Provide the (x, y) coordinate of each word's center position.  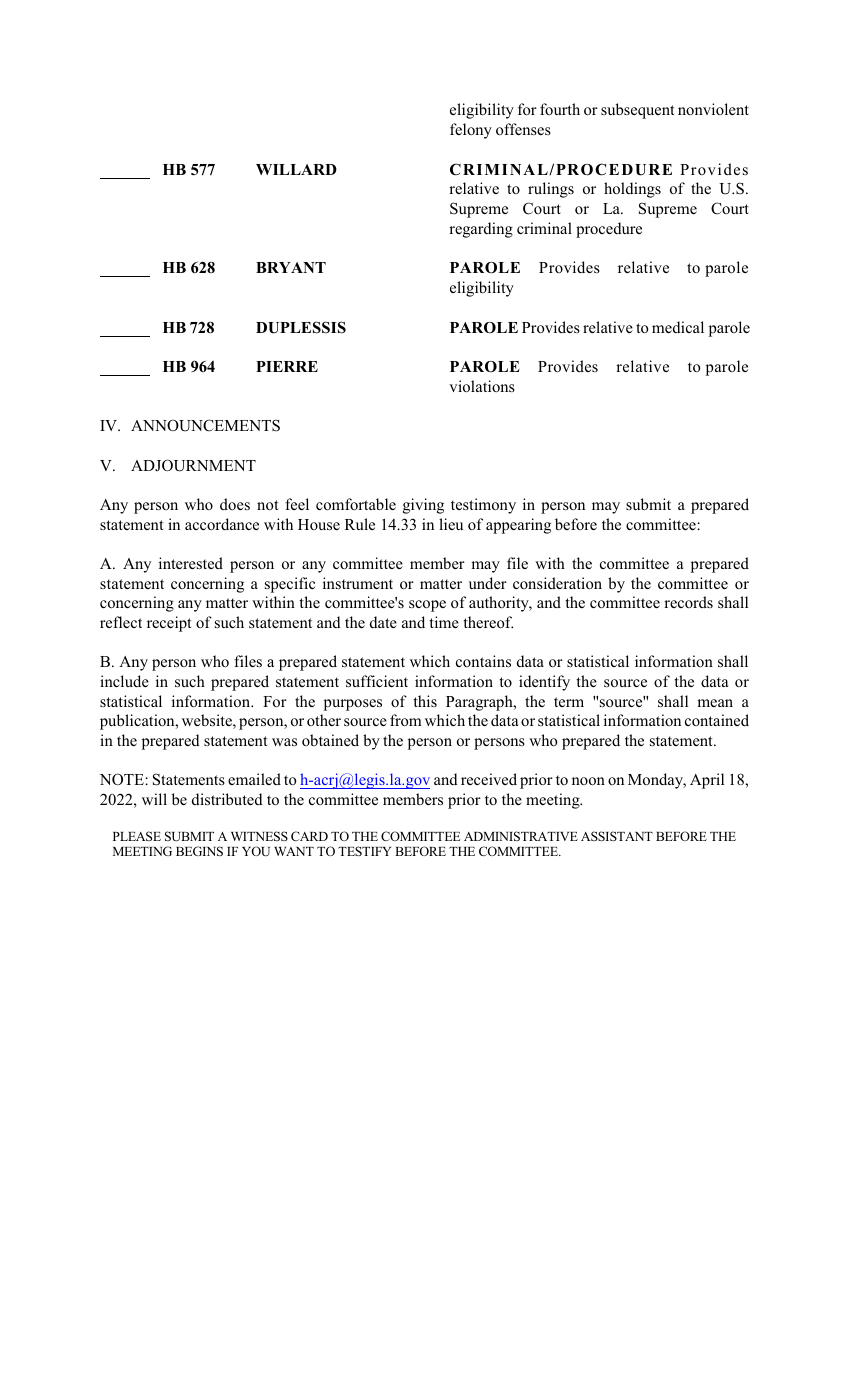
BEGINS (199, 851)
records (688, 602)
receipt (169, 624)
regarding (481, 230)
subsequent (637, 111)
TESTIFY (364, 851)
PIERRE (287, 366)
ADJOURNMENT (193, 465)
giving (423, 506)
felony (471, 131)
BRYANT (291, 267)
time (444, 622)
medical (678, 327)
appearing (518, 526)
